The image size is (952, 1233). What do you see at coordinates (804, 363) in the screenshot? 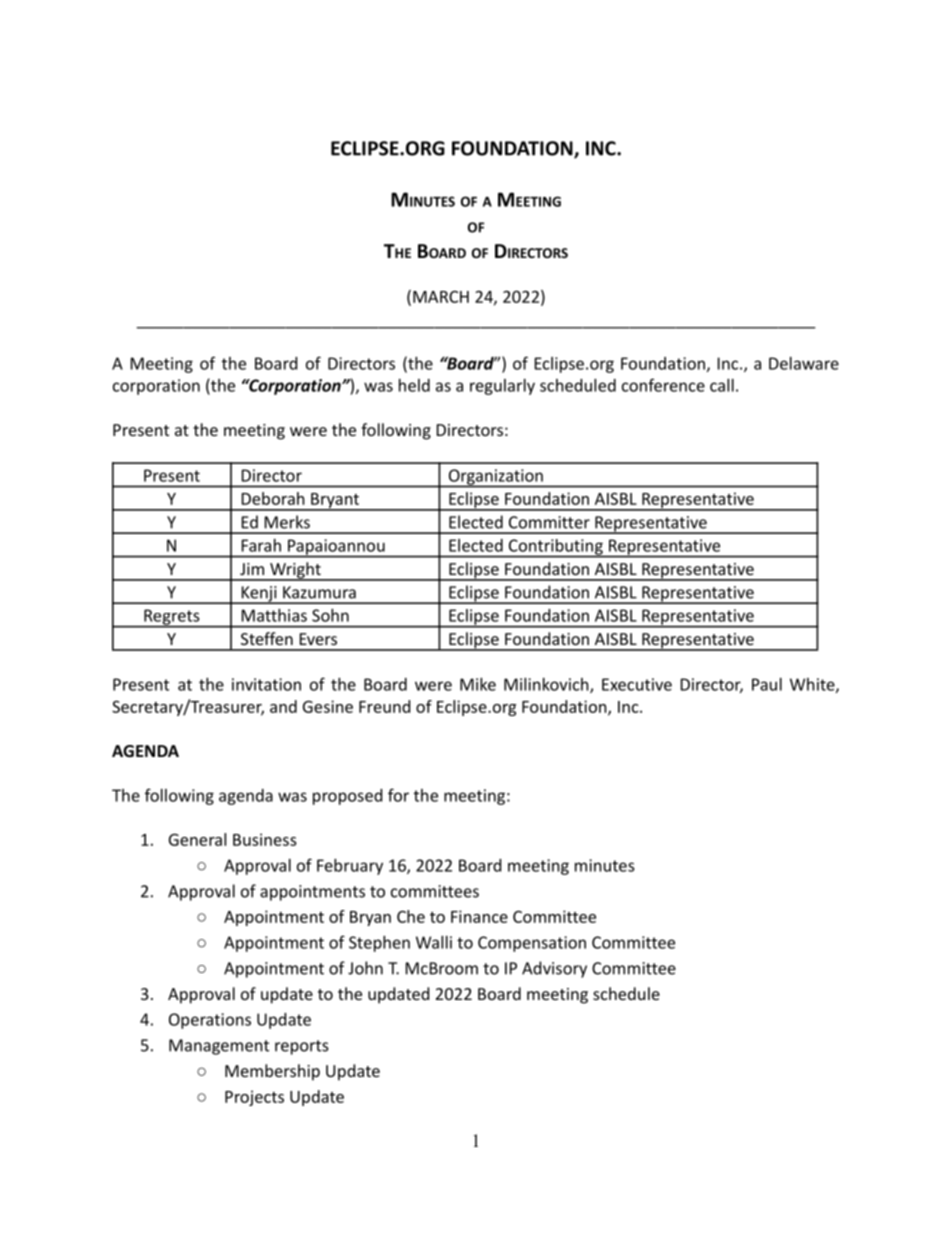
I see `Delaware` at bounding box center [804, 363].
